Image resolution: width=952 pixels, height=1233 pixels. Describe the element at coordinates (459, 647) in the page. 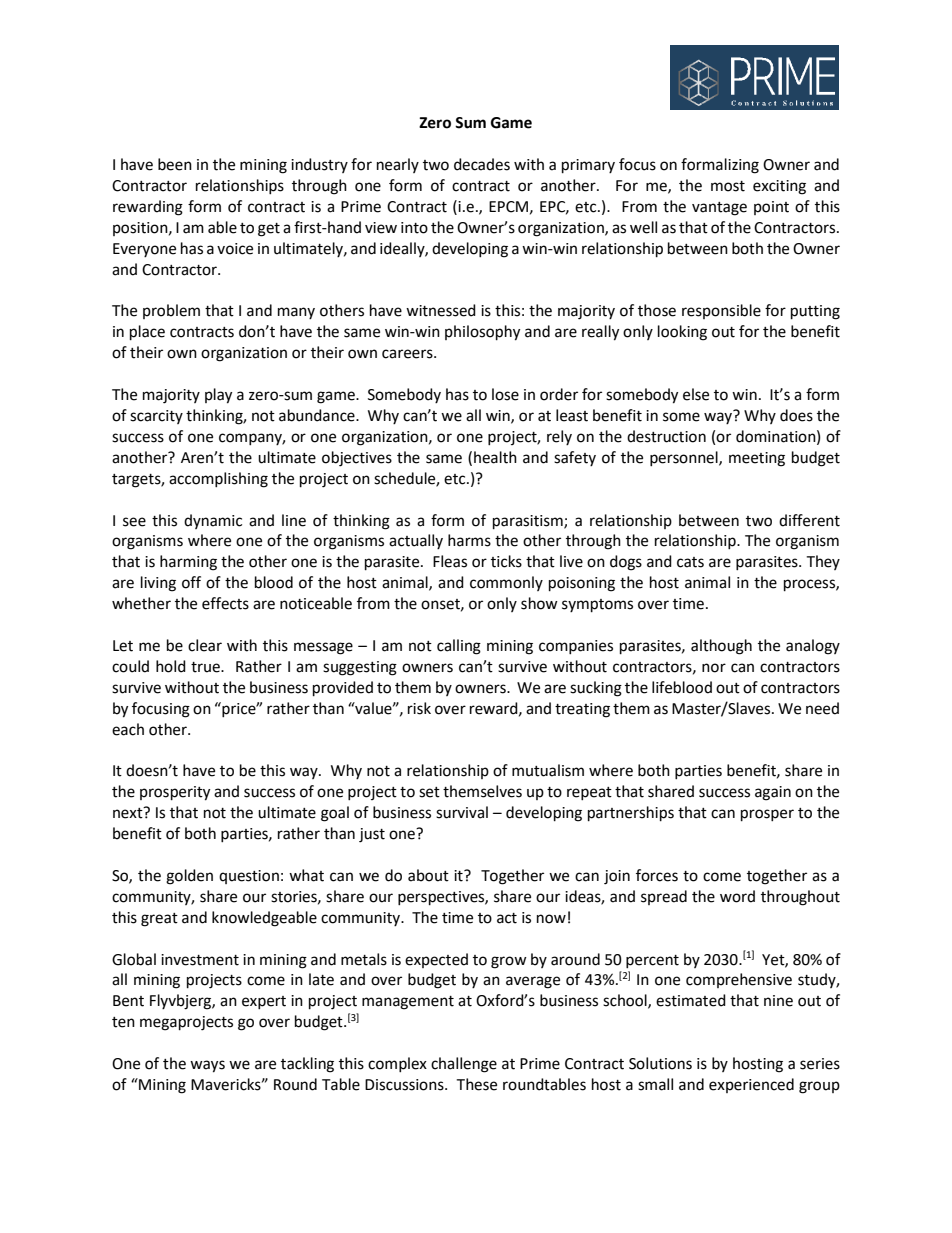

I see `calling` at that location.
